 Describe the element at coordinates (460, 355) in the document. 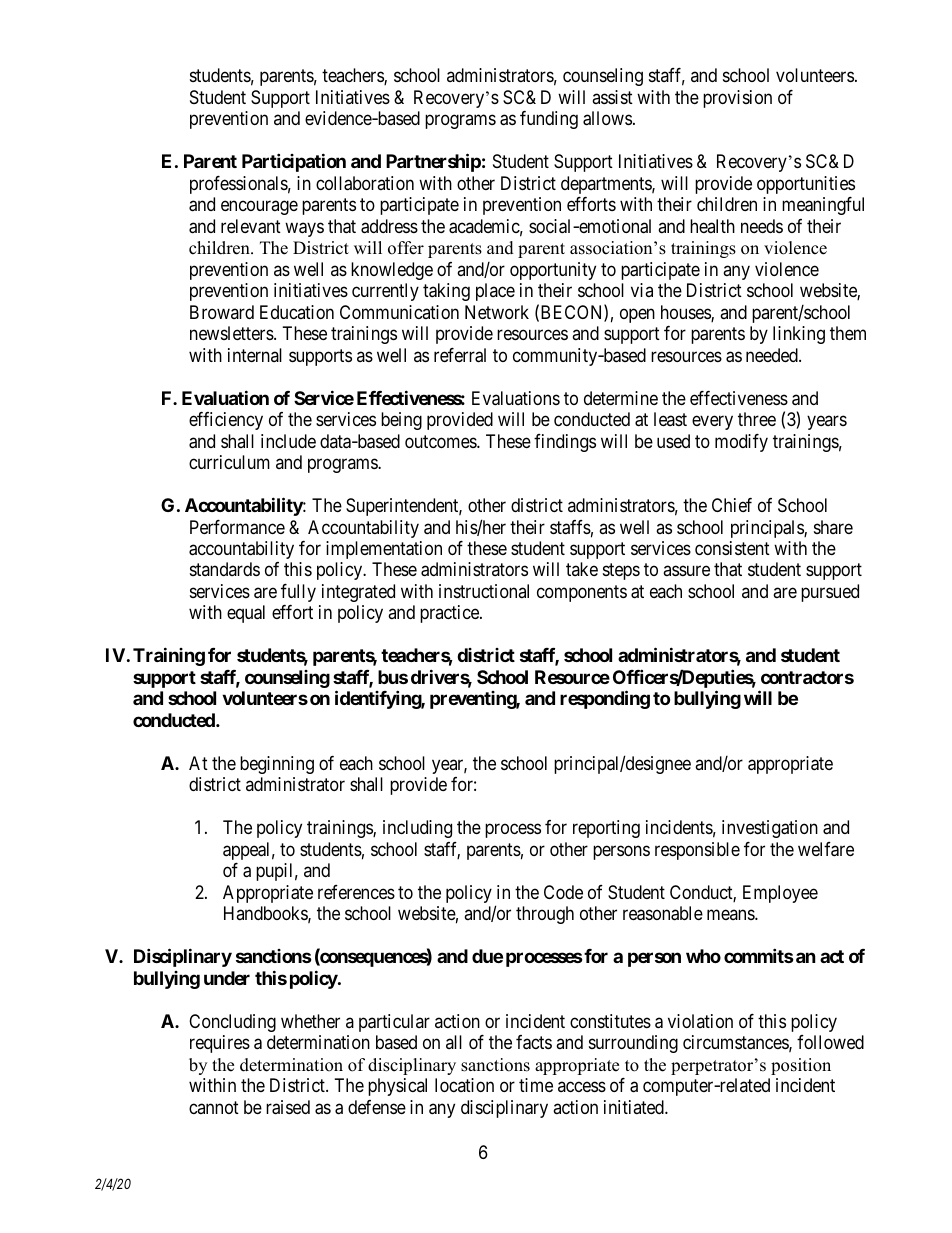

I see `referral` at that location.
